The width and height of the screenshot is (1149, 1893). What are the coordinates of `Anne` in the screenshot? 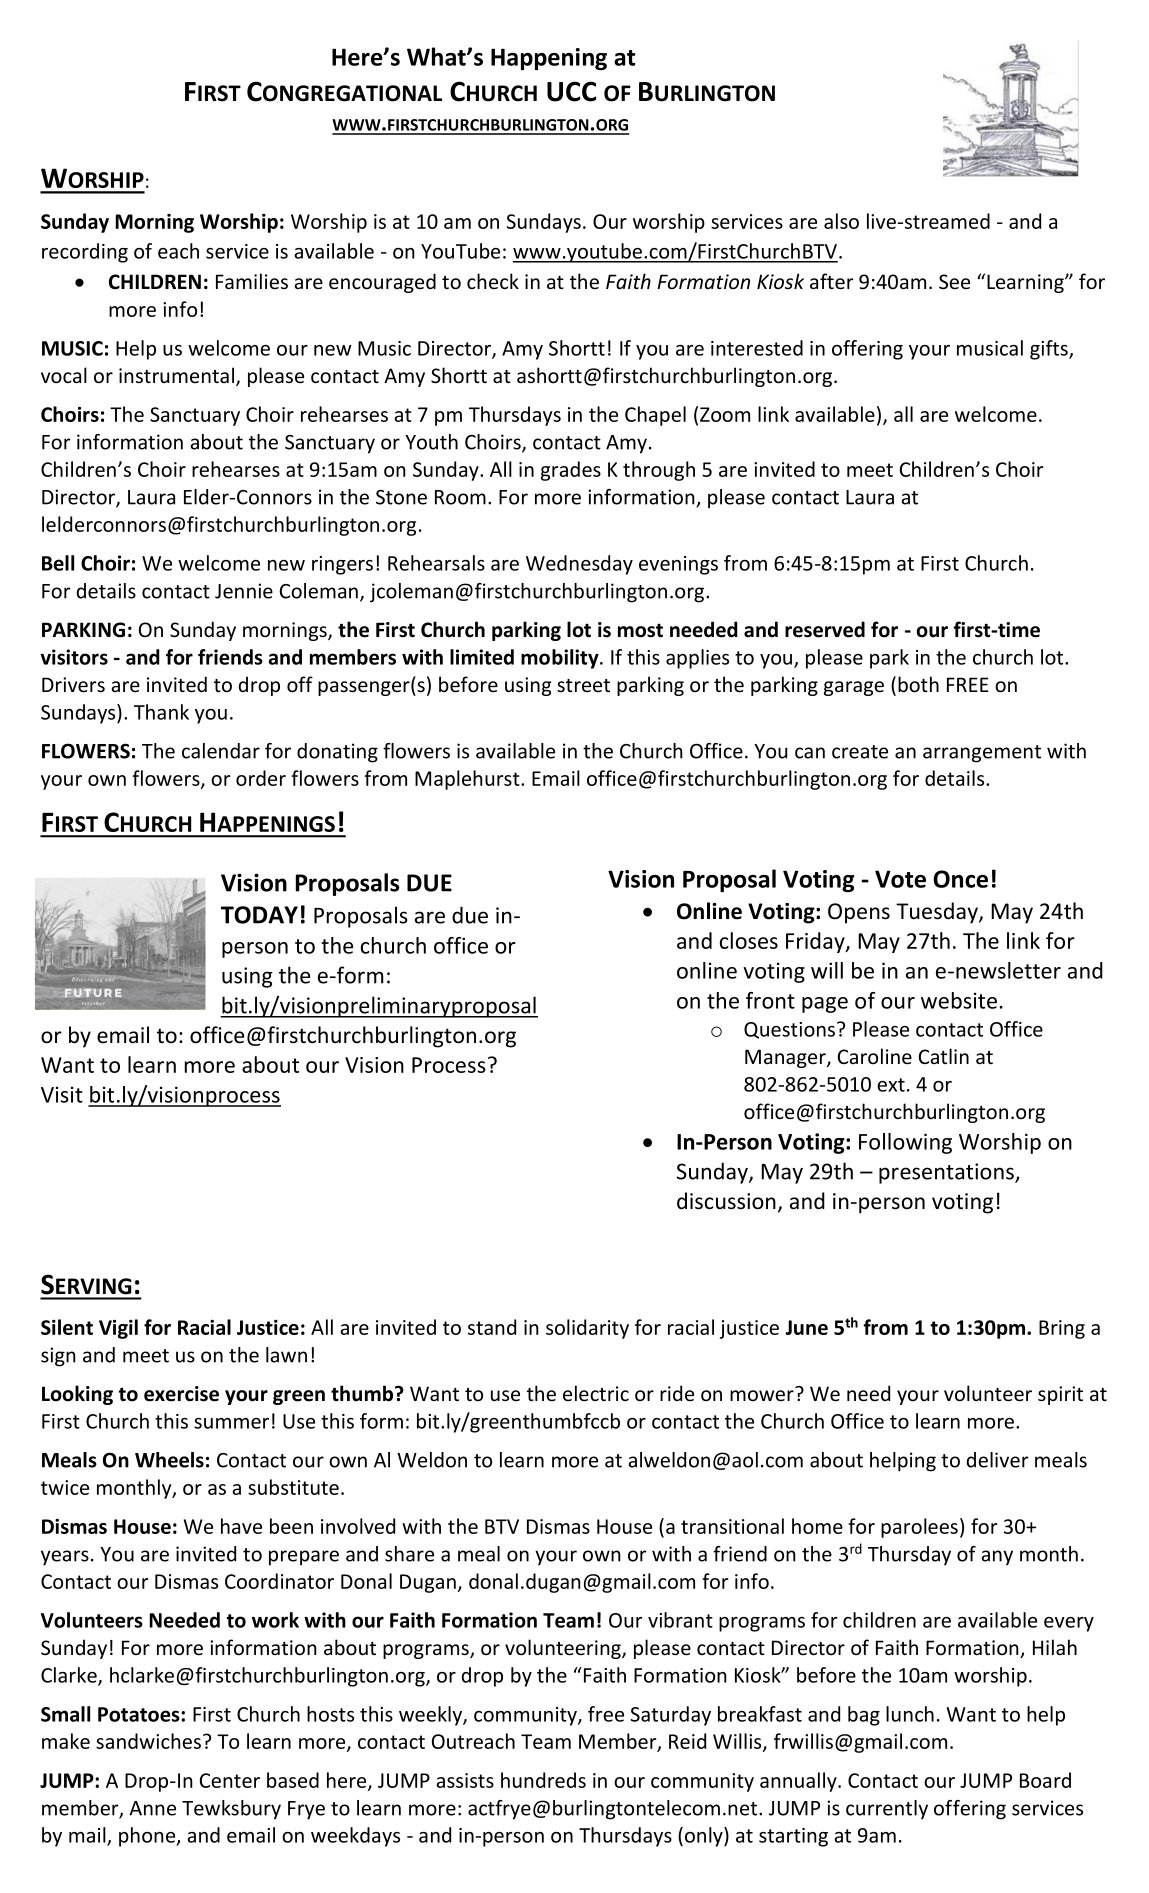 It's located at (152, 1808).
